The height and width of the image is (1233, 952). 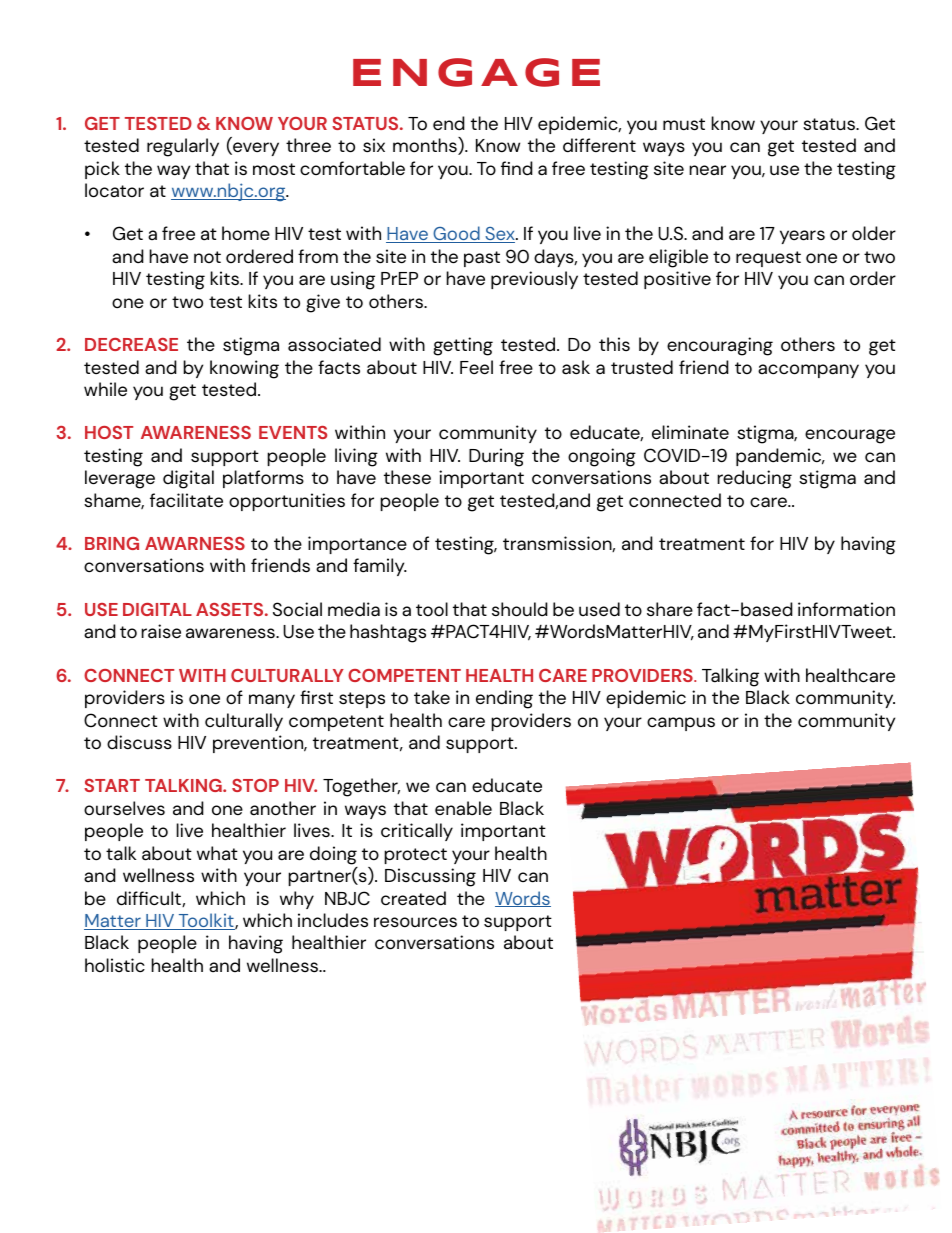 What do you see at coordinates (808, 371) in the image?
I see `accompany` at bounding box center [808, 371].
